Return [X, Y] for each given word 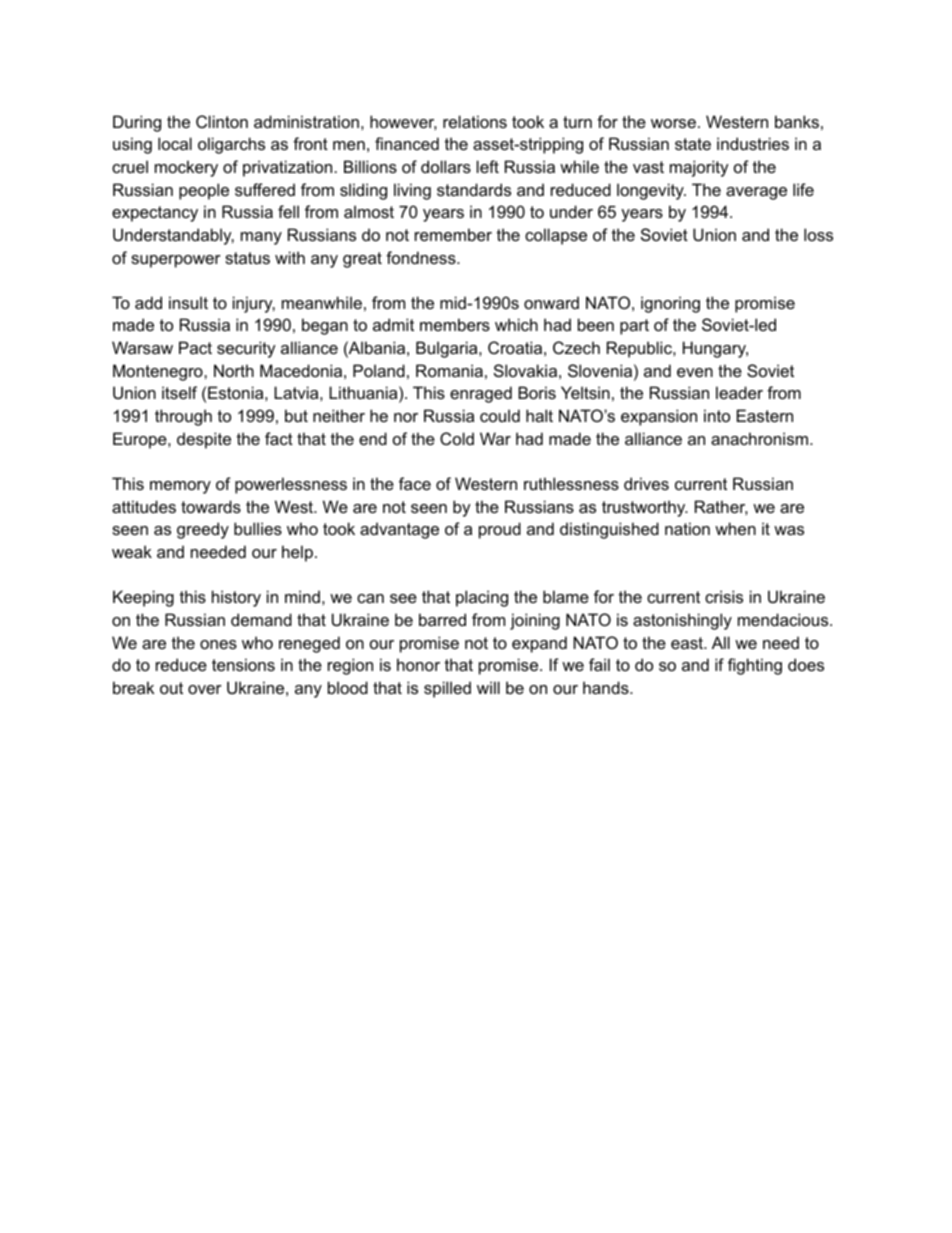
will [488, 687]
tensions [243, 664]
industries [753, 143]
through [183, 417]
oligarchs [231, 145]
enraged [481, 394]
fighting [755, 666]
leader [739, 392]
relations [475, 121]
